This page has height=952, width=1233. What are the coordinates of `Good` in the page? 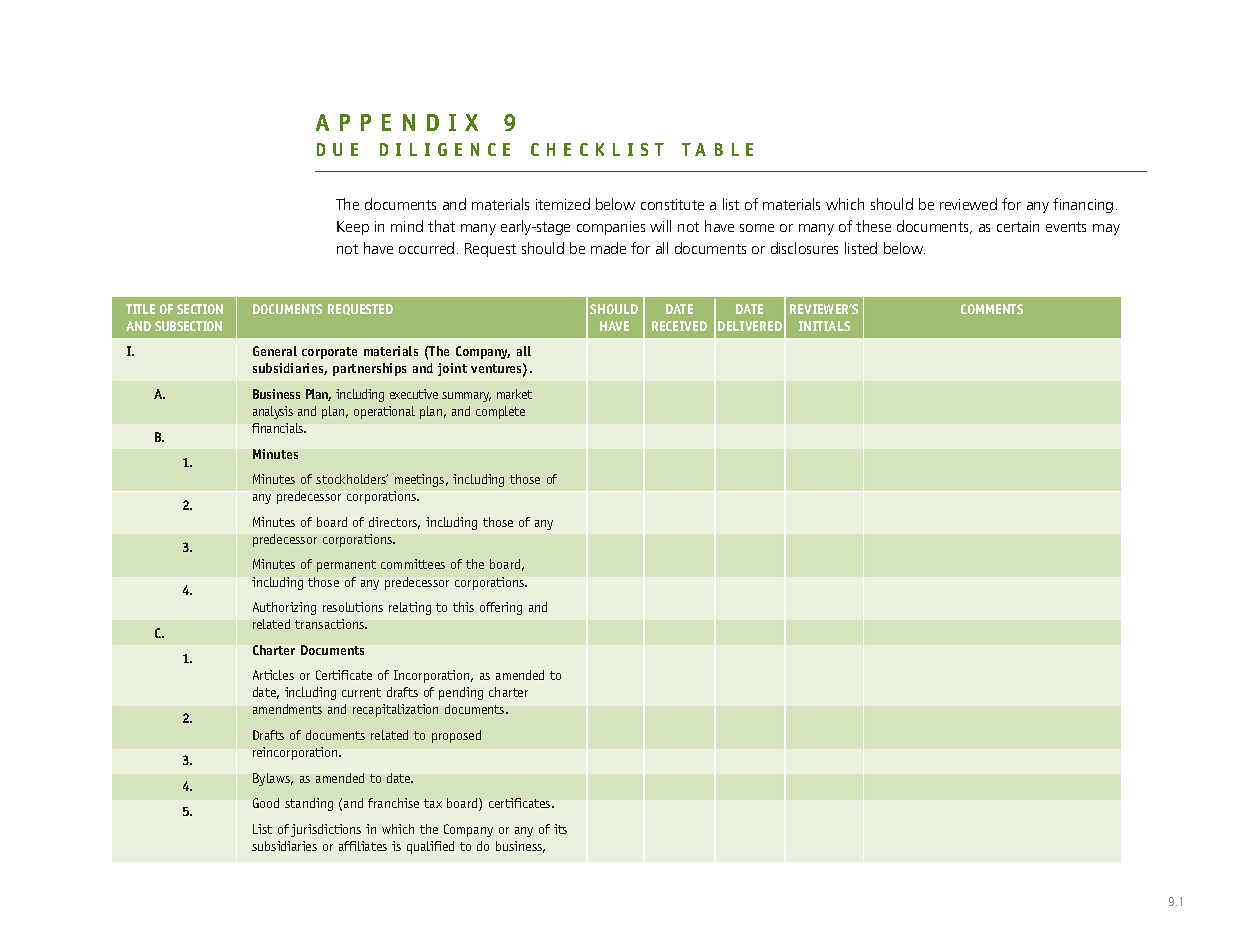 It's located at (266, 803).
